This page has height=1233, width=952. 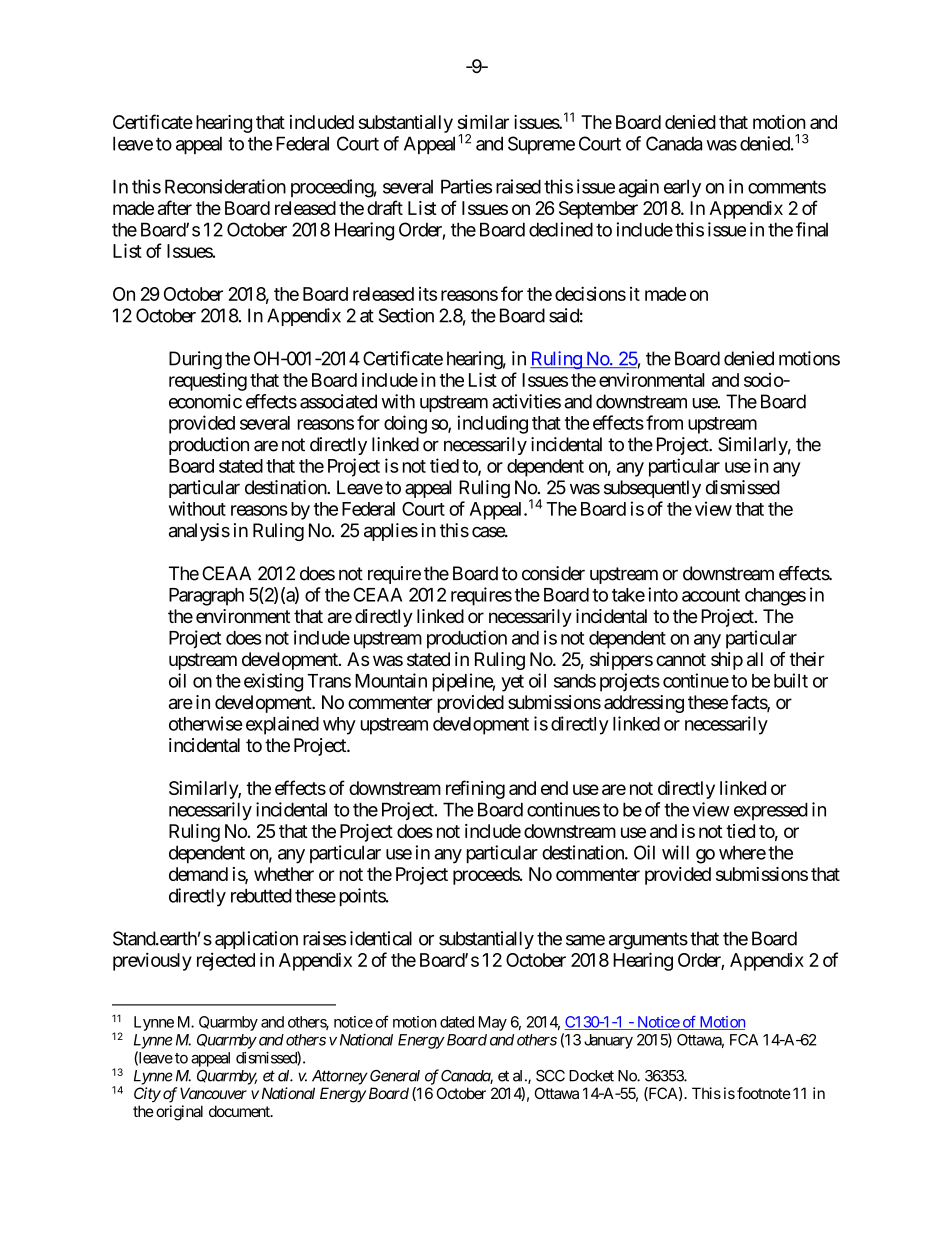 What do you see at coordinates (213, 1093) in the page?
I see `Vancouver` at bounding box center [213, 1093].
